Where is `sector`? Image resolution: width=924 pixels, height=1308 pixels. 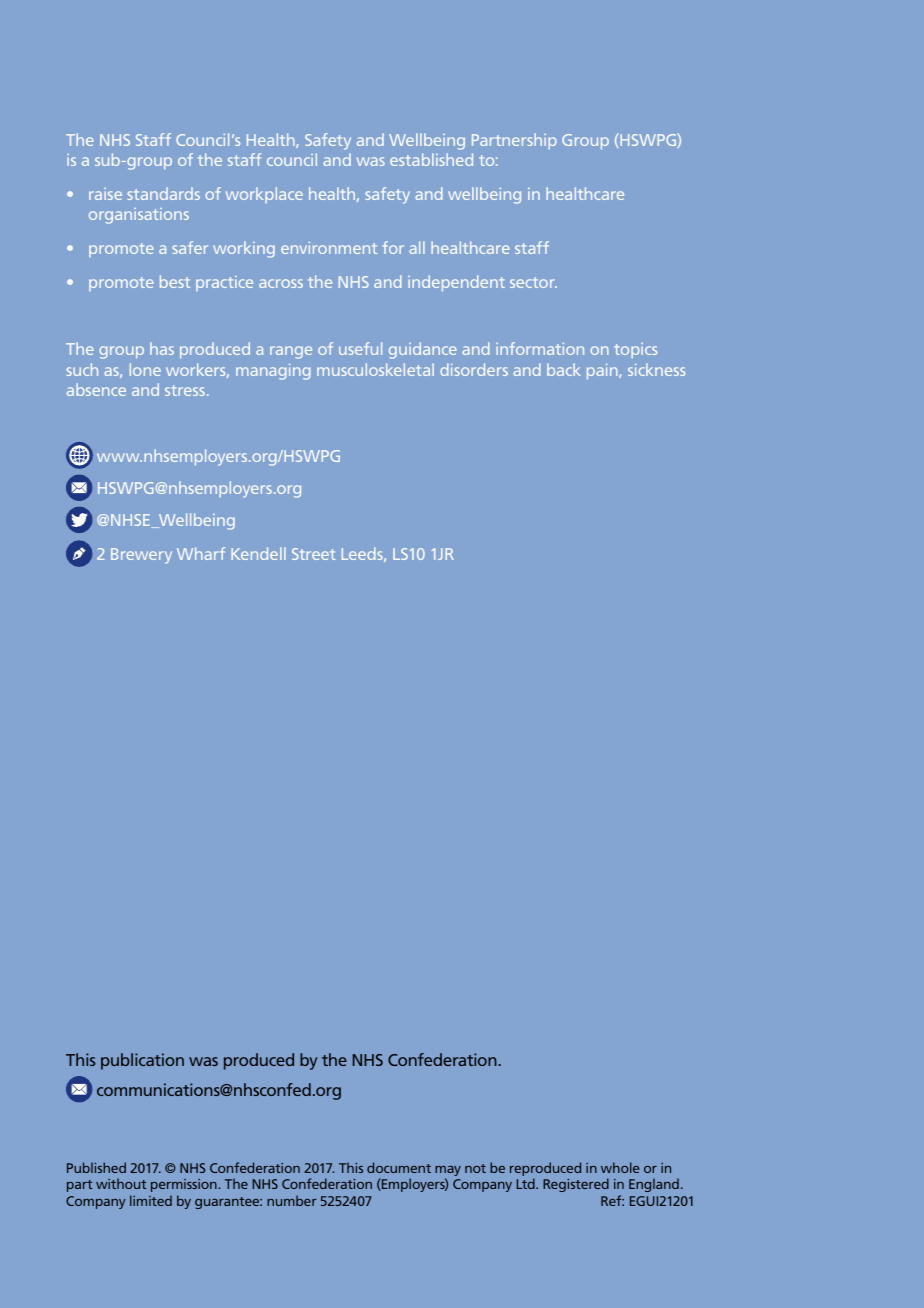 sector is located at coordinates (533, 282).
